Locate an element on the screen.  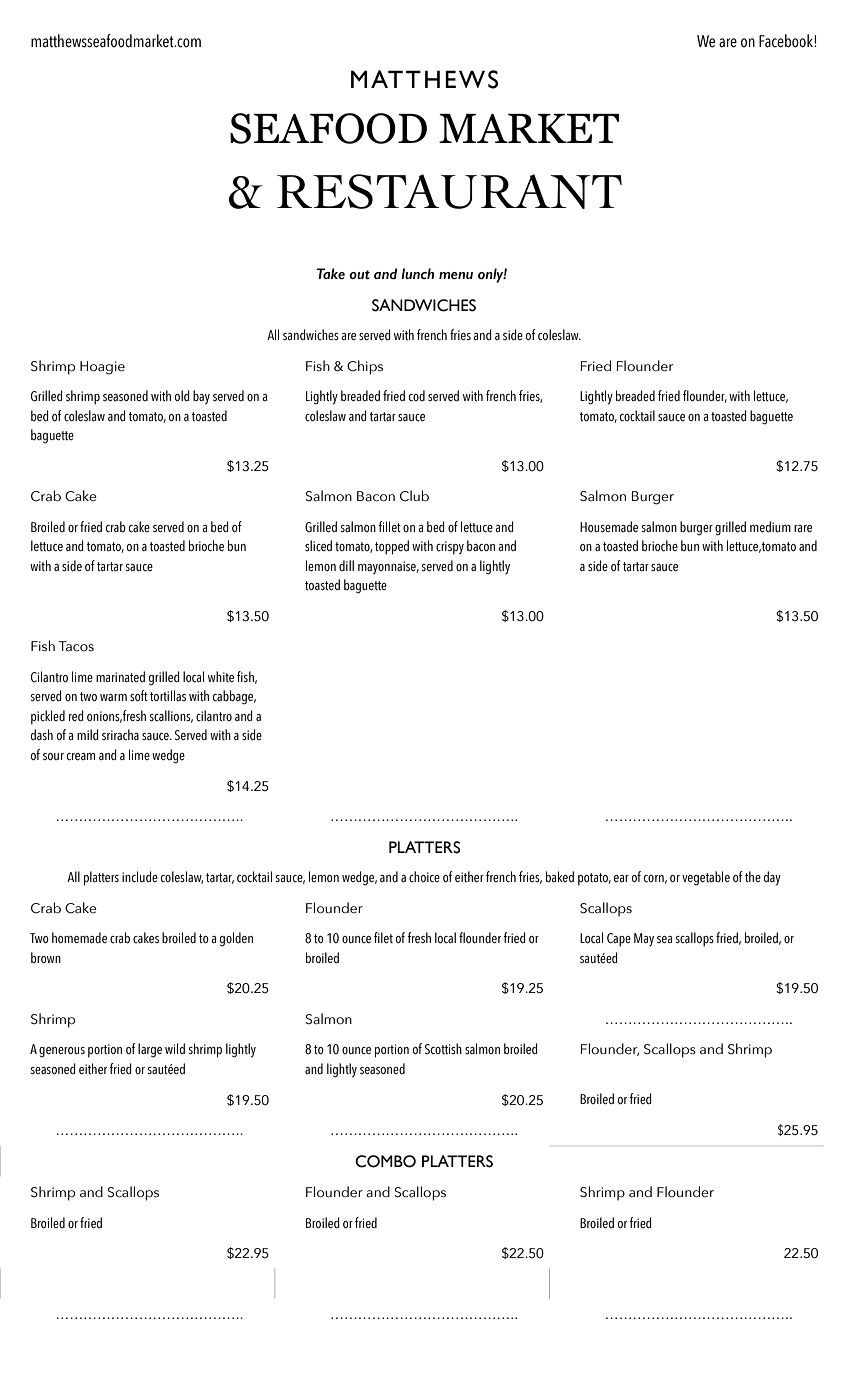
menu is located at coordinates (456, 275).
